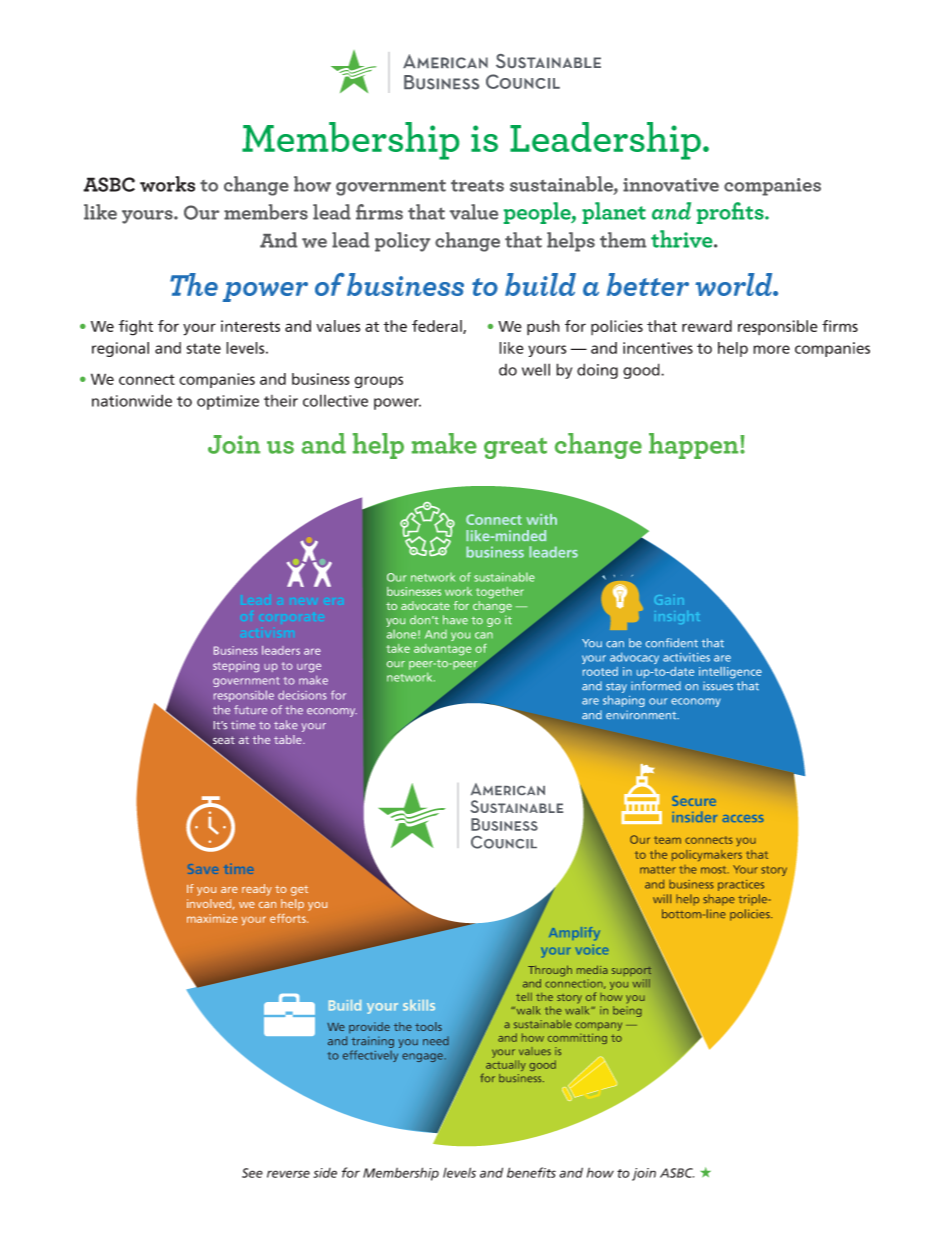 This page has width=952, height=1234. What do you see at coordinates (250, 326) in the page?
I see `interests` at bounding box center [250, 326].
